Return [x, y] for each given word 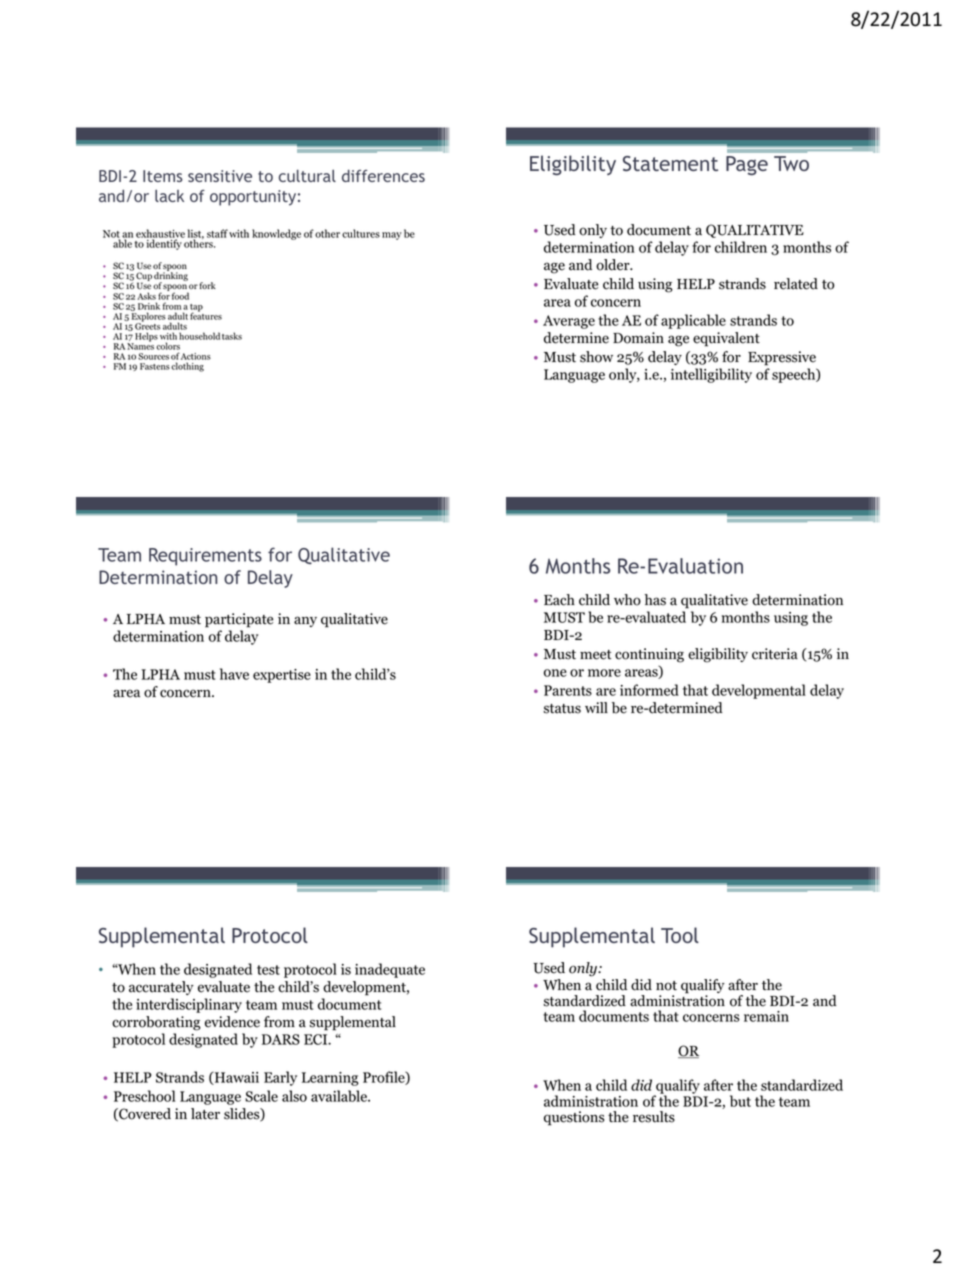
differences [383, 176]
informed [649, 690]
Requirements [205, 557]
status [562, 709]
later [205, 1114]
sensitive [220, 176]
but [740, 1101]
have [234, 674]
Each [559, 600]
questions [574, 1118]
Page [747, 166]
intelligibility [711, 375]
